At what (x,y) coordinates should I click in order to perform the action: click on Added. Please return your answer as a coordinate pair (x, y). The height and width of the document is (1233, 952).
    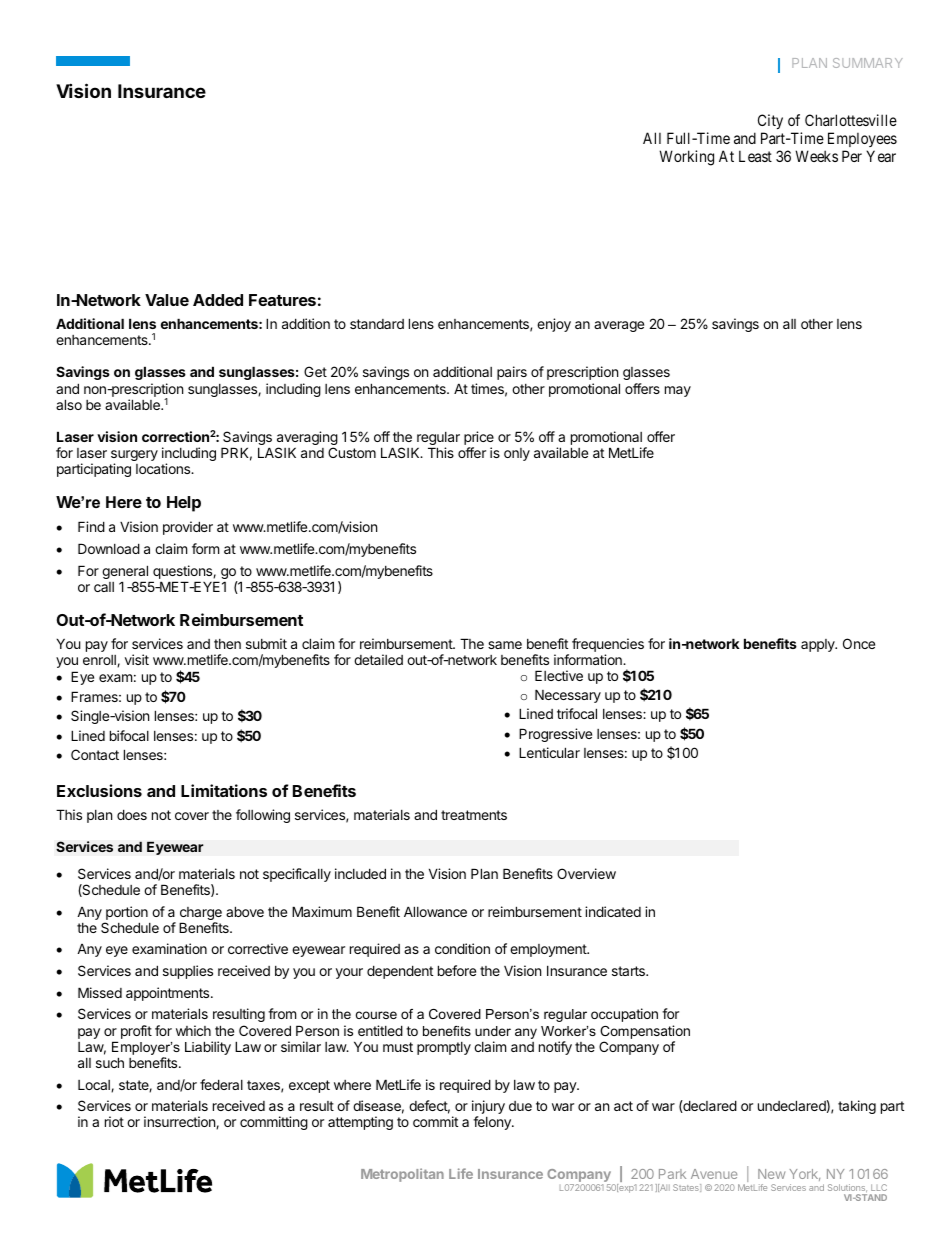
    Looking at the image, I should click on (218, 300).
